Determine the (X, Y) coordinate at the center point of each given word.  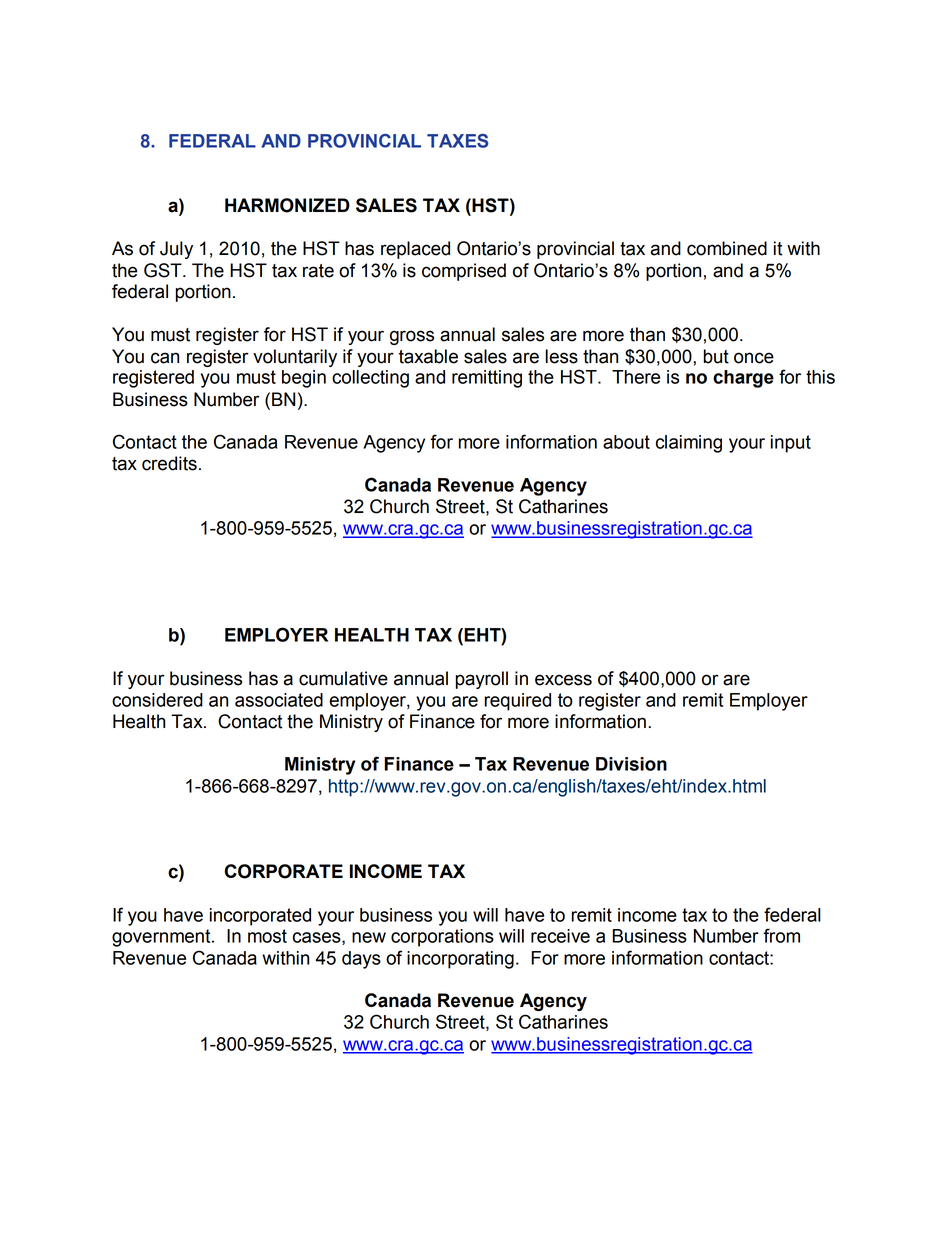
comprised (464, 272)
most (267, 936)
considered (157, 700)
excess (563, 680)
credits (169, 463)
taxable (428, 356)
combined (727, 248)
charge (743, 379)
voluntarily (295, 358)
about (626, 442)
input (791, 444)
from (781, 935)
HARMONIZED (287, 205)
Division (631, 764)
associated (279, 700)
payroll (482, 680)
